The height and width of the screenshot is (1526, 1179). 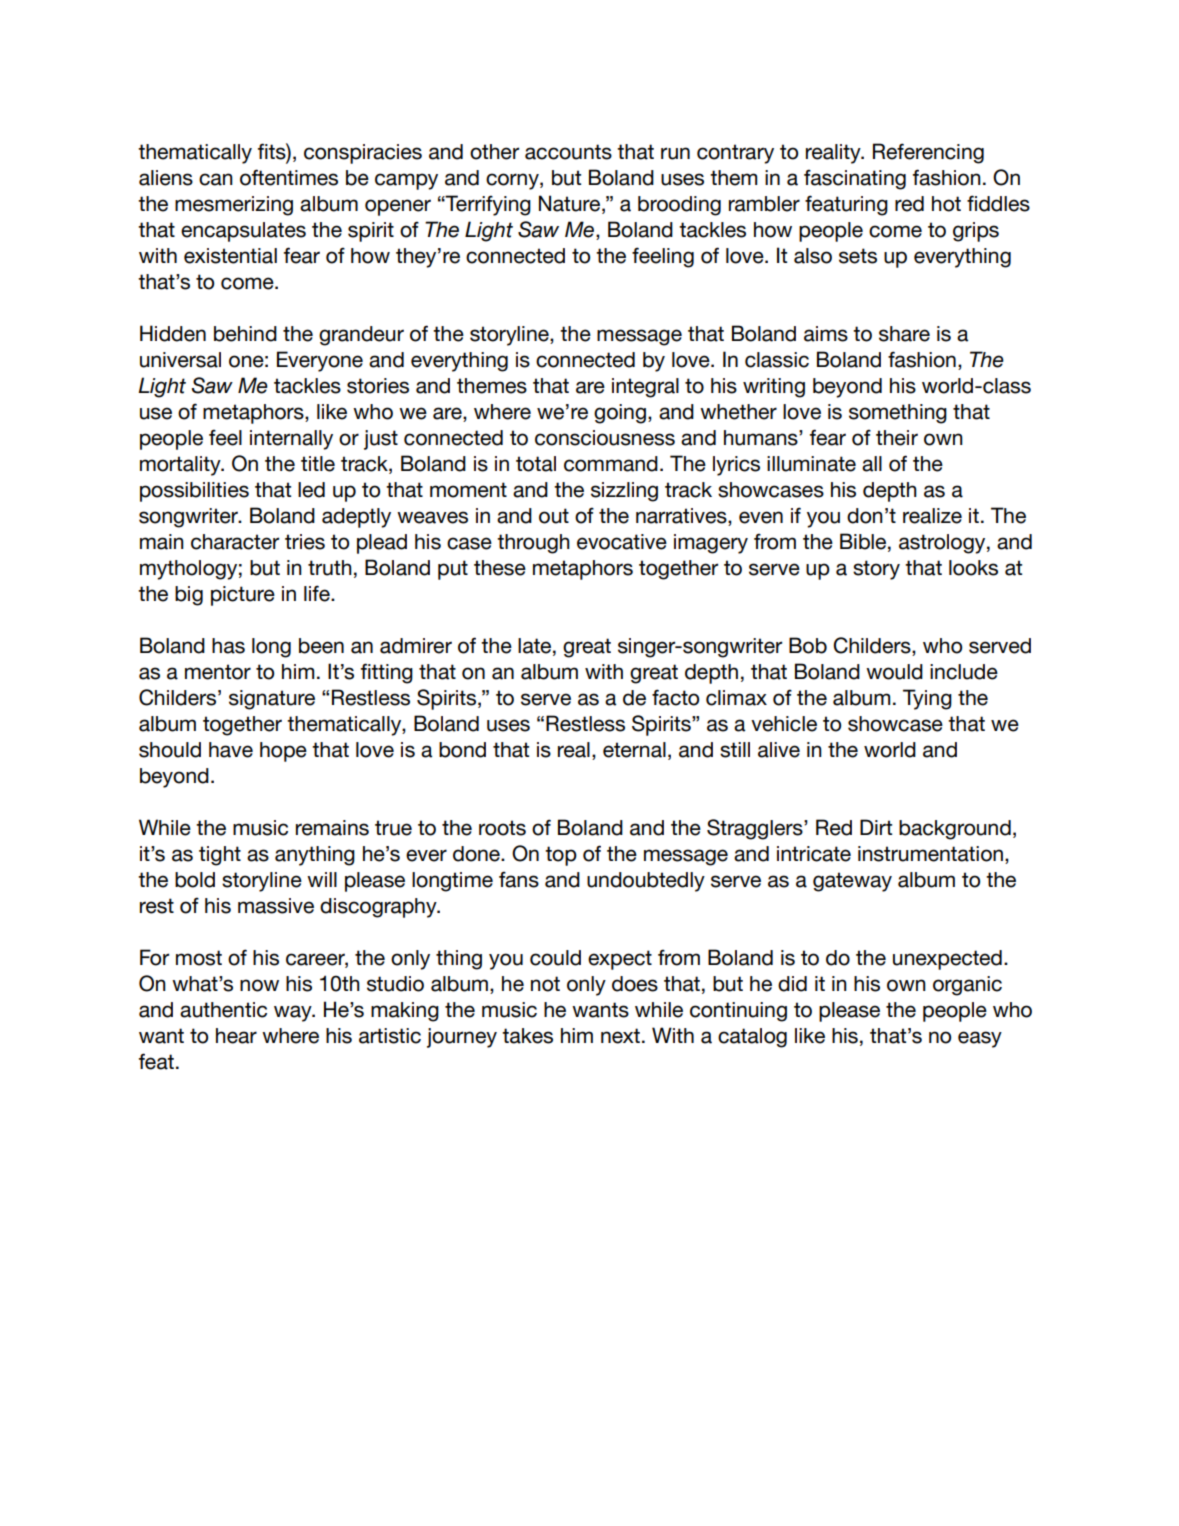 I want to click on oftentimes, so click(x=289, y=177).
